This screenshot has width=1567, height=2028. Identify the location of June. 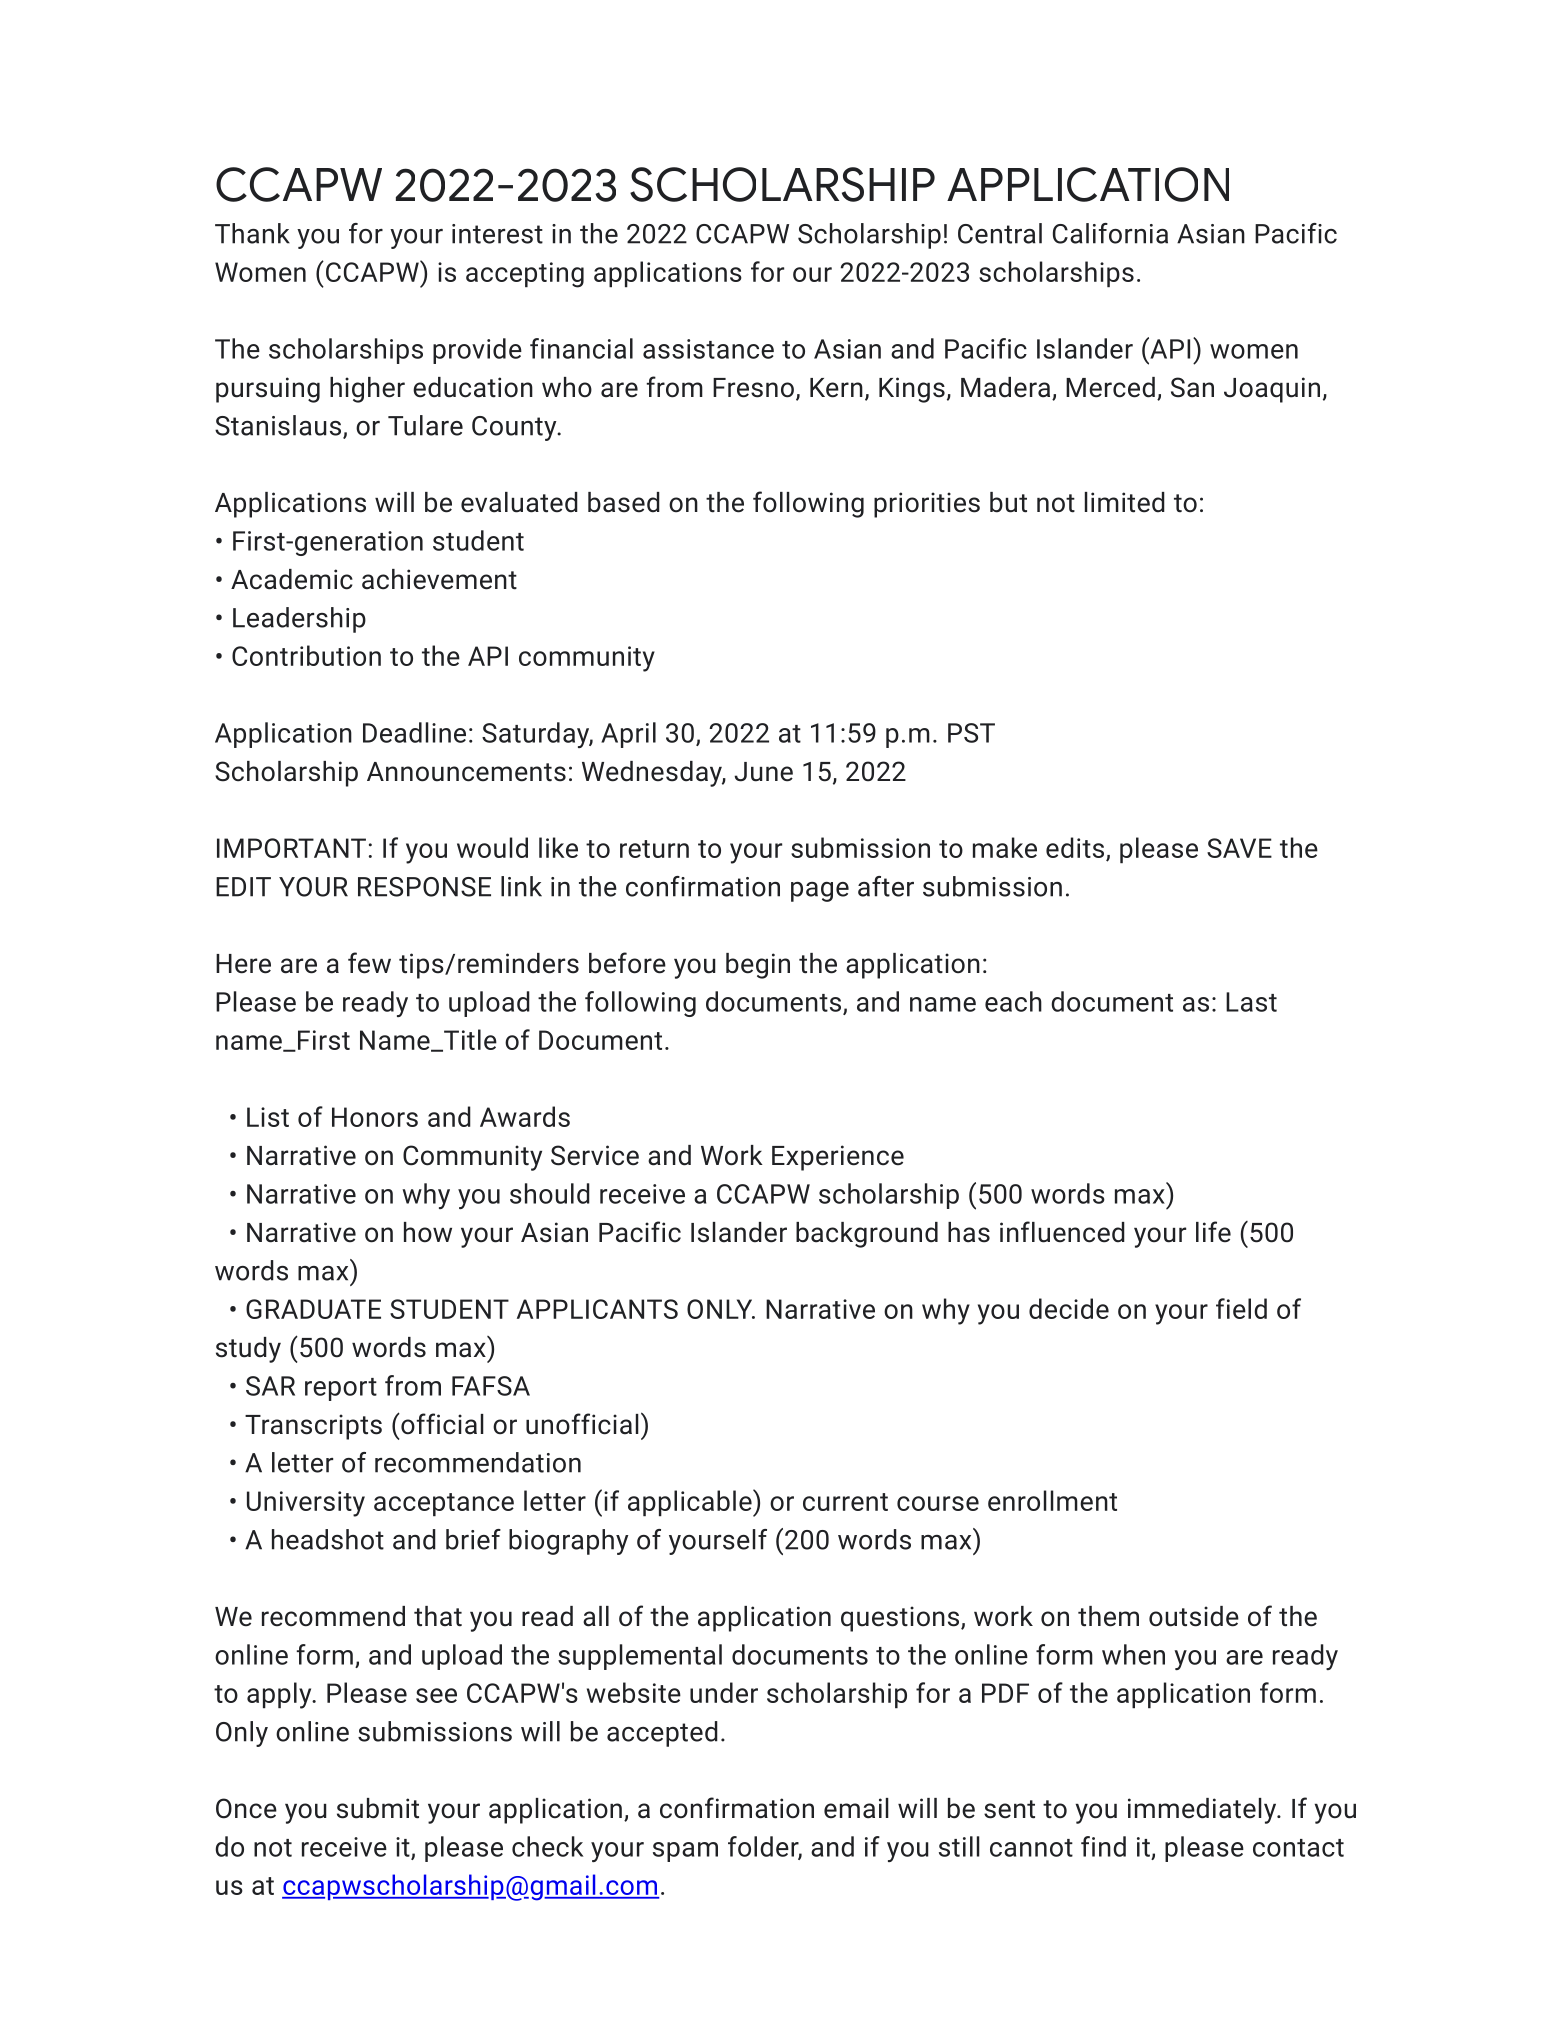
(763, 772).
